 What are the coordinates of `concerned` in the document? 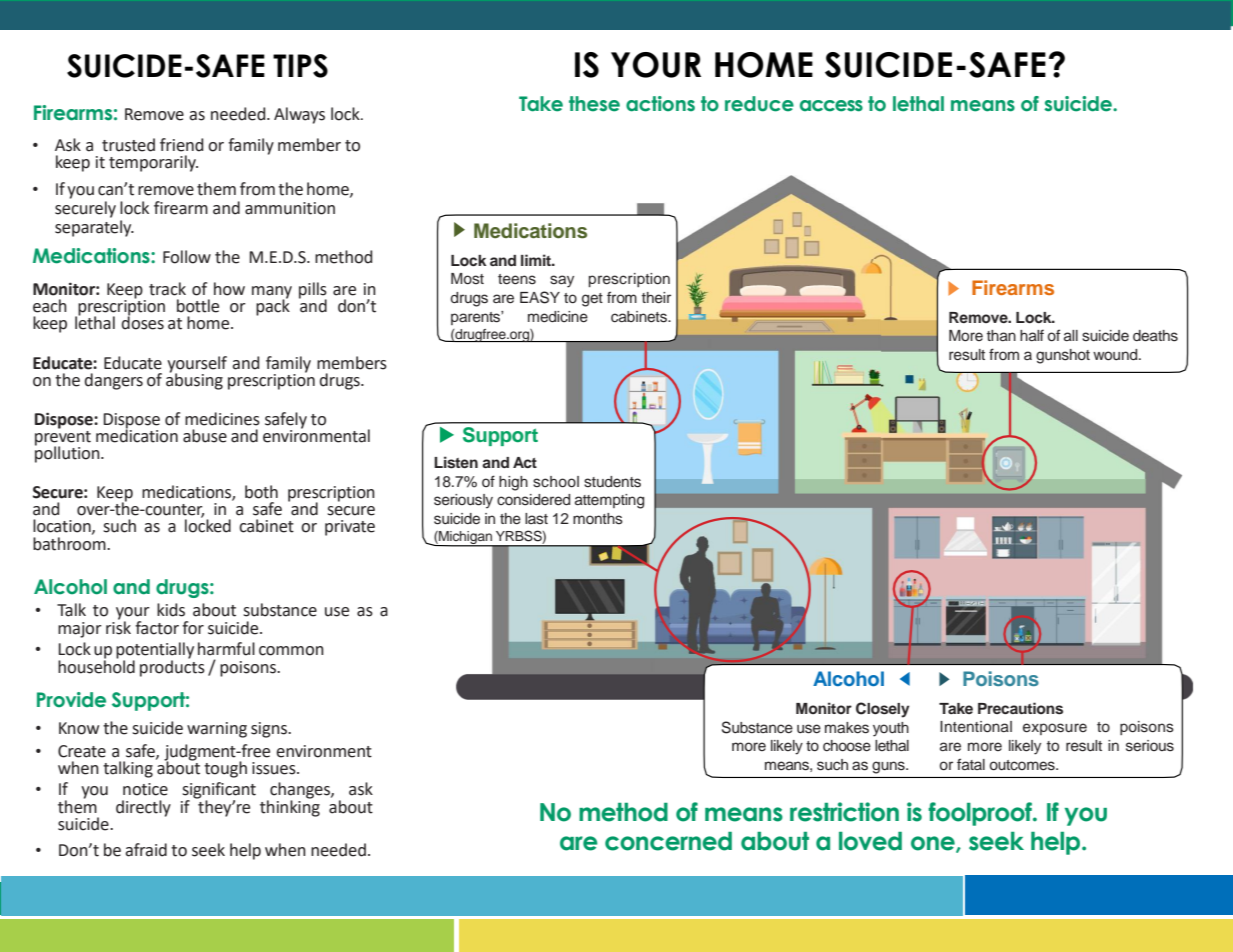 It's located at (668, 841).
